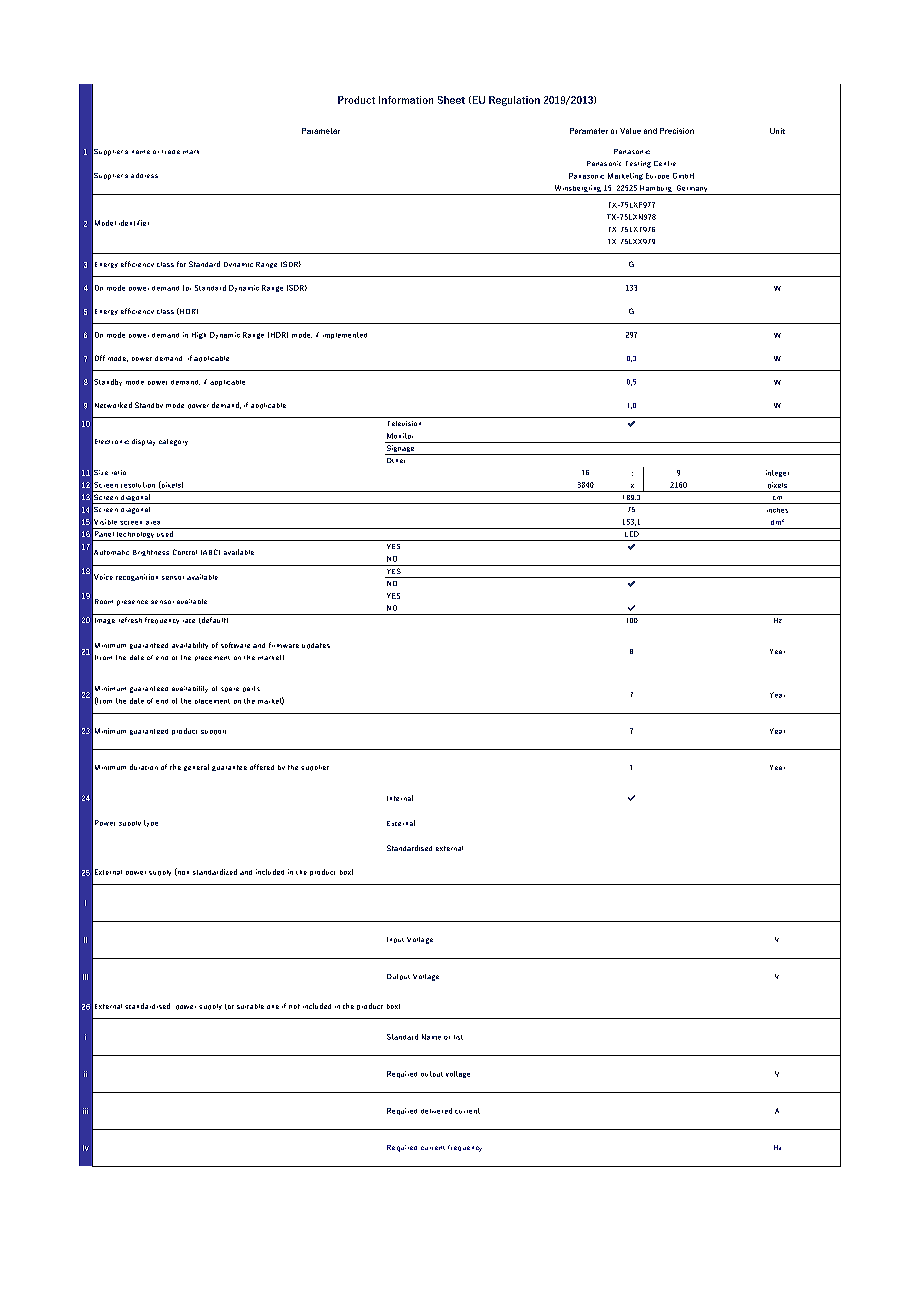 The image size is (924, 1308). What do you see at coordinates (400, 798) in the document?
I see `Internal` at bounding box center [400, 798].
